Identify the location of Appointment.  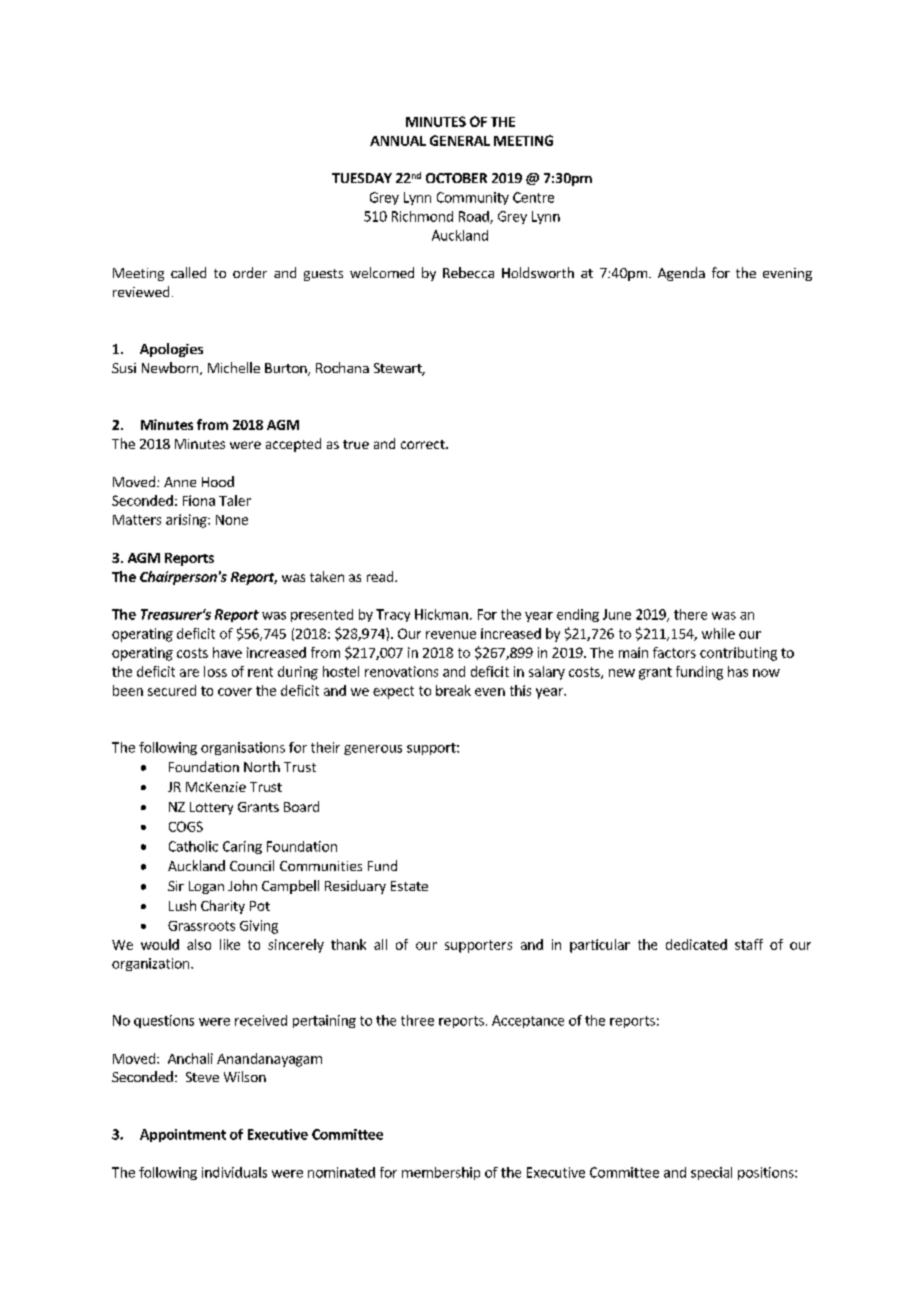
(183, 1135).
